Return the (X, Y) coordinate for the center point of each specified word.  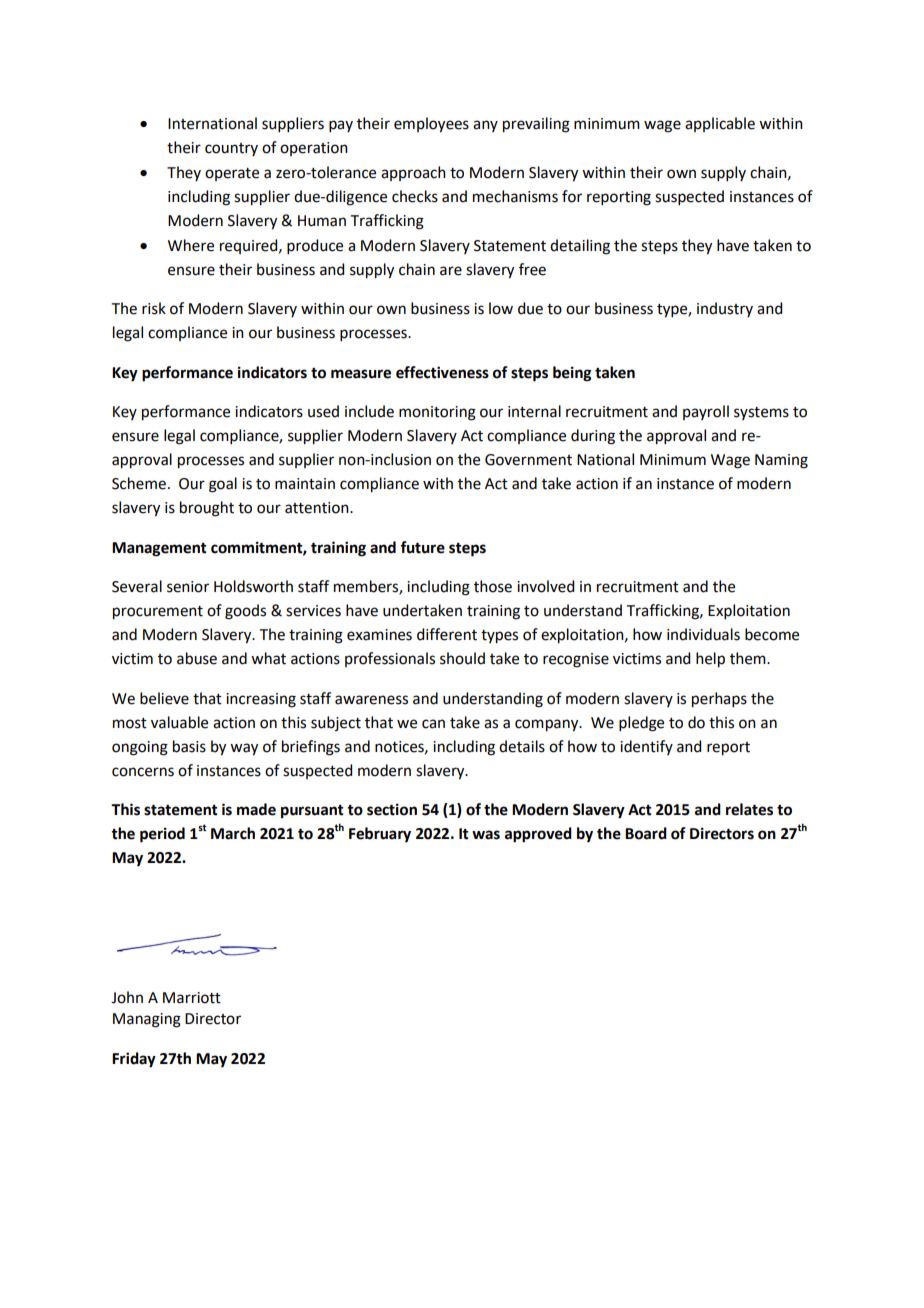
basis (189, 746)
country (231, 149)
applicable (720, 124)
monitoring (437, 413)
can (433, 724)
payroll (706, 412)
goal (223, 485)
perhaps (719, 700)
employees (431, 125)
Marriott (192, 998)
